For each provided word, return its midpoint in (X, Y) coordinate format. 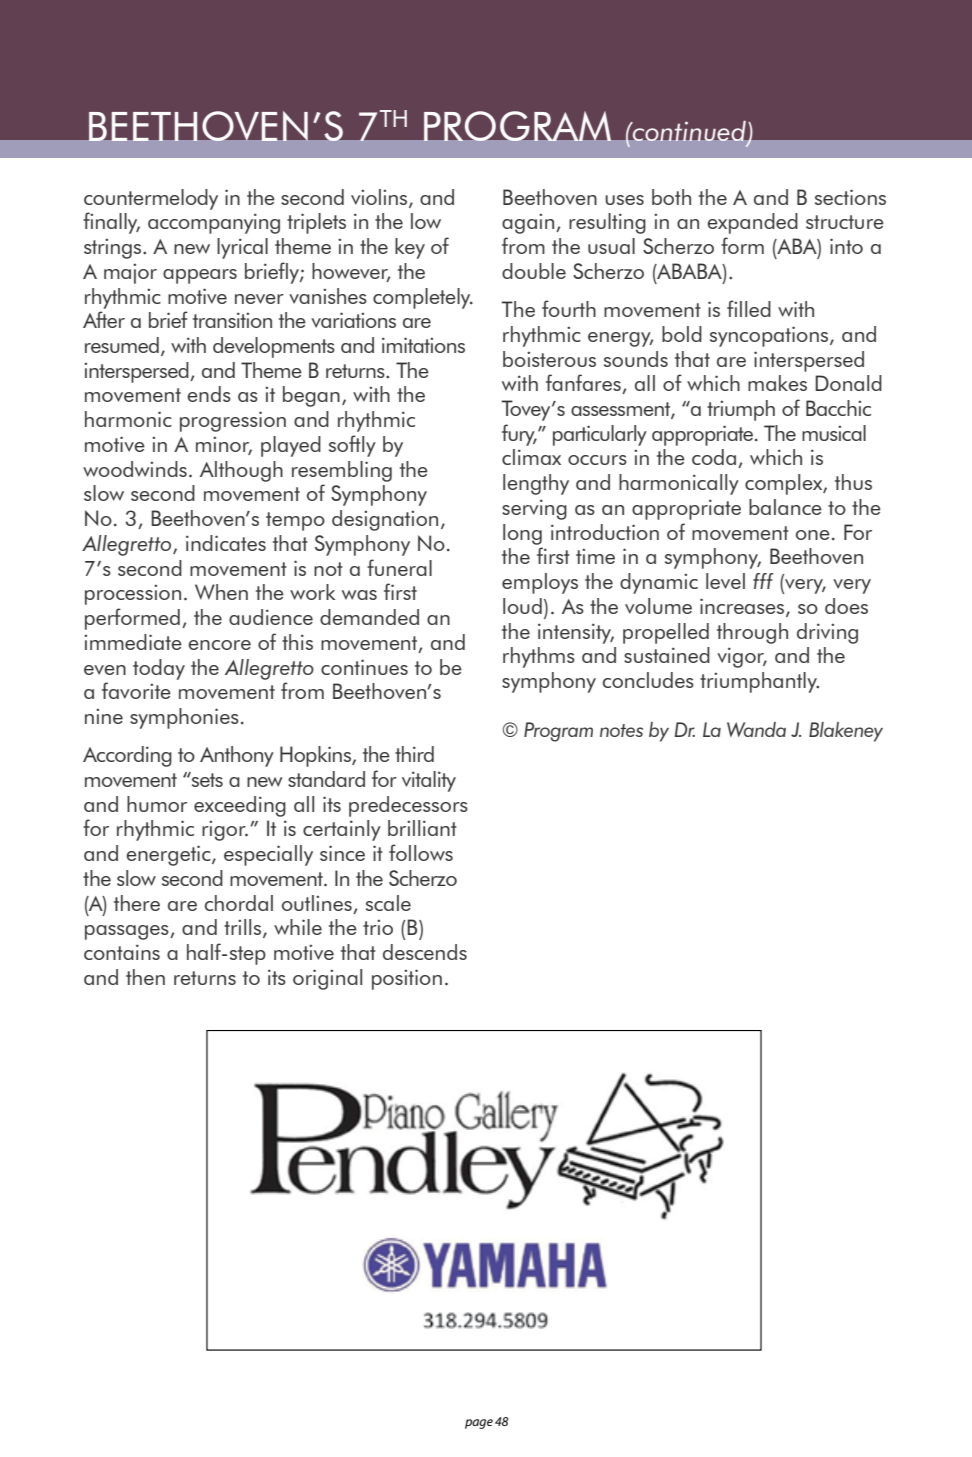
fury (519, 435)
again (529, 223)
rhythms (539, 657)
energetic (170, 855)
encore (220, 645)
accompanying (214, 223)
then (145, 977)
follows (421, 852)
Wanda (756, 729)
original (327, 979)
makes (777, 383)
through (752, 633)
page (479, 1424)
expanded (753, 223)
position (407, 979)
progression (233, 421)
